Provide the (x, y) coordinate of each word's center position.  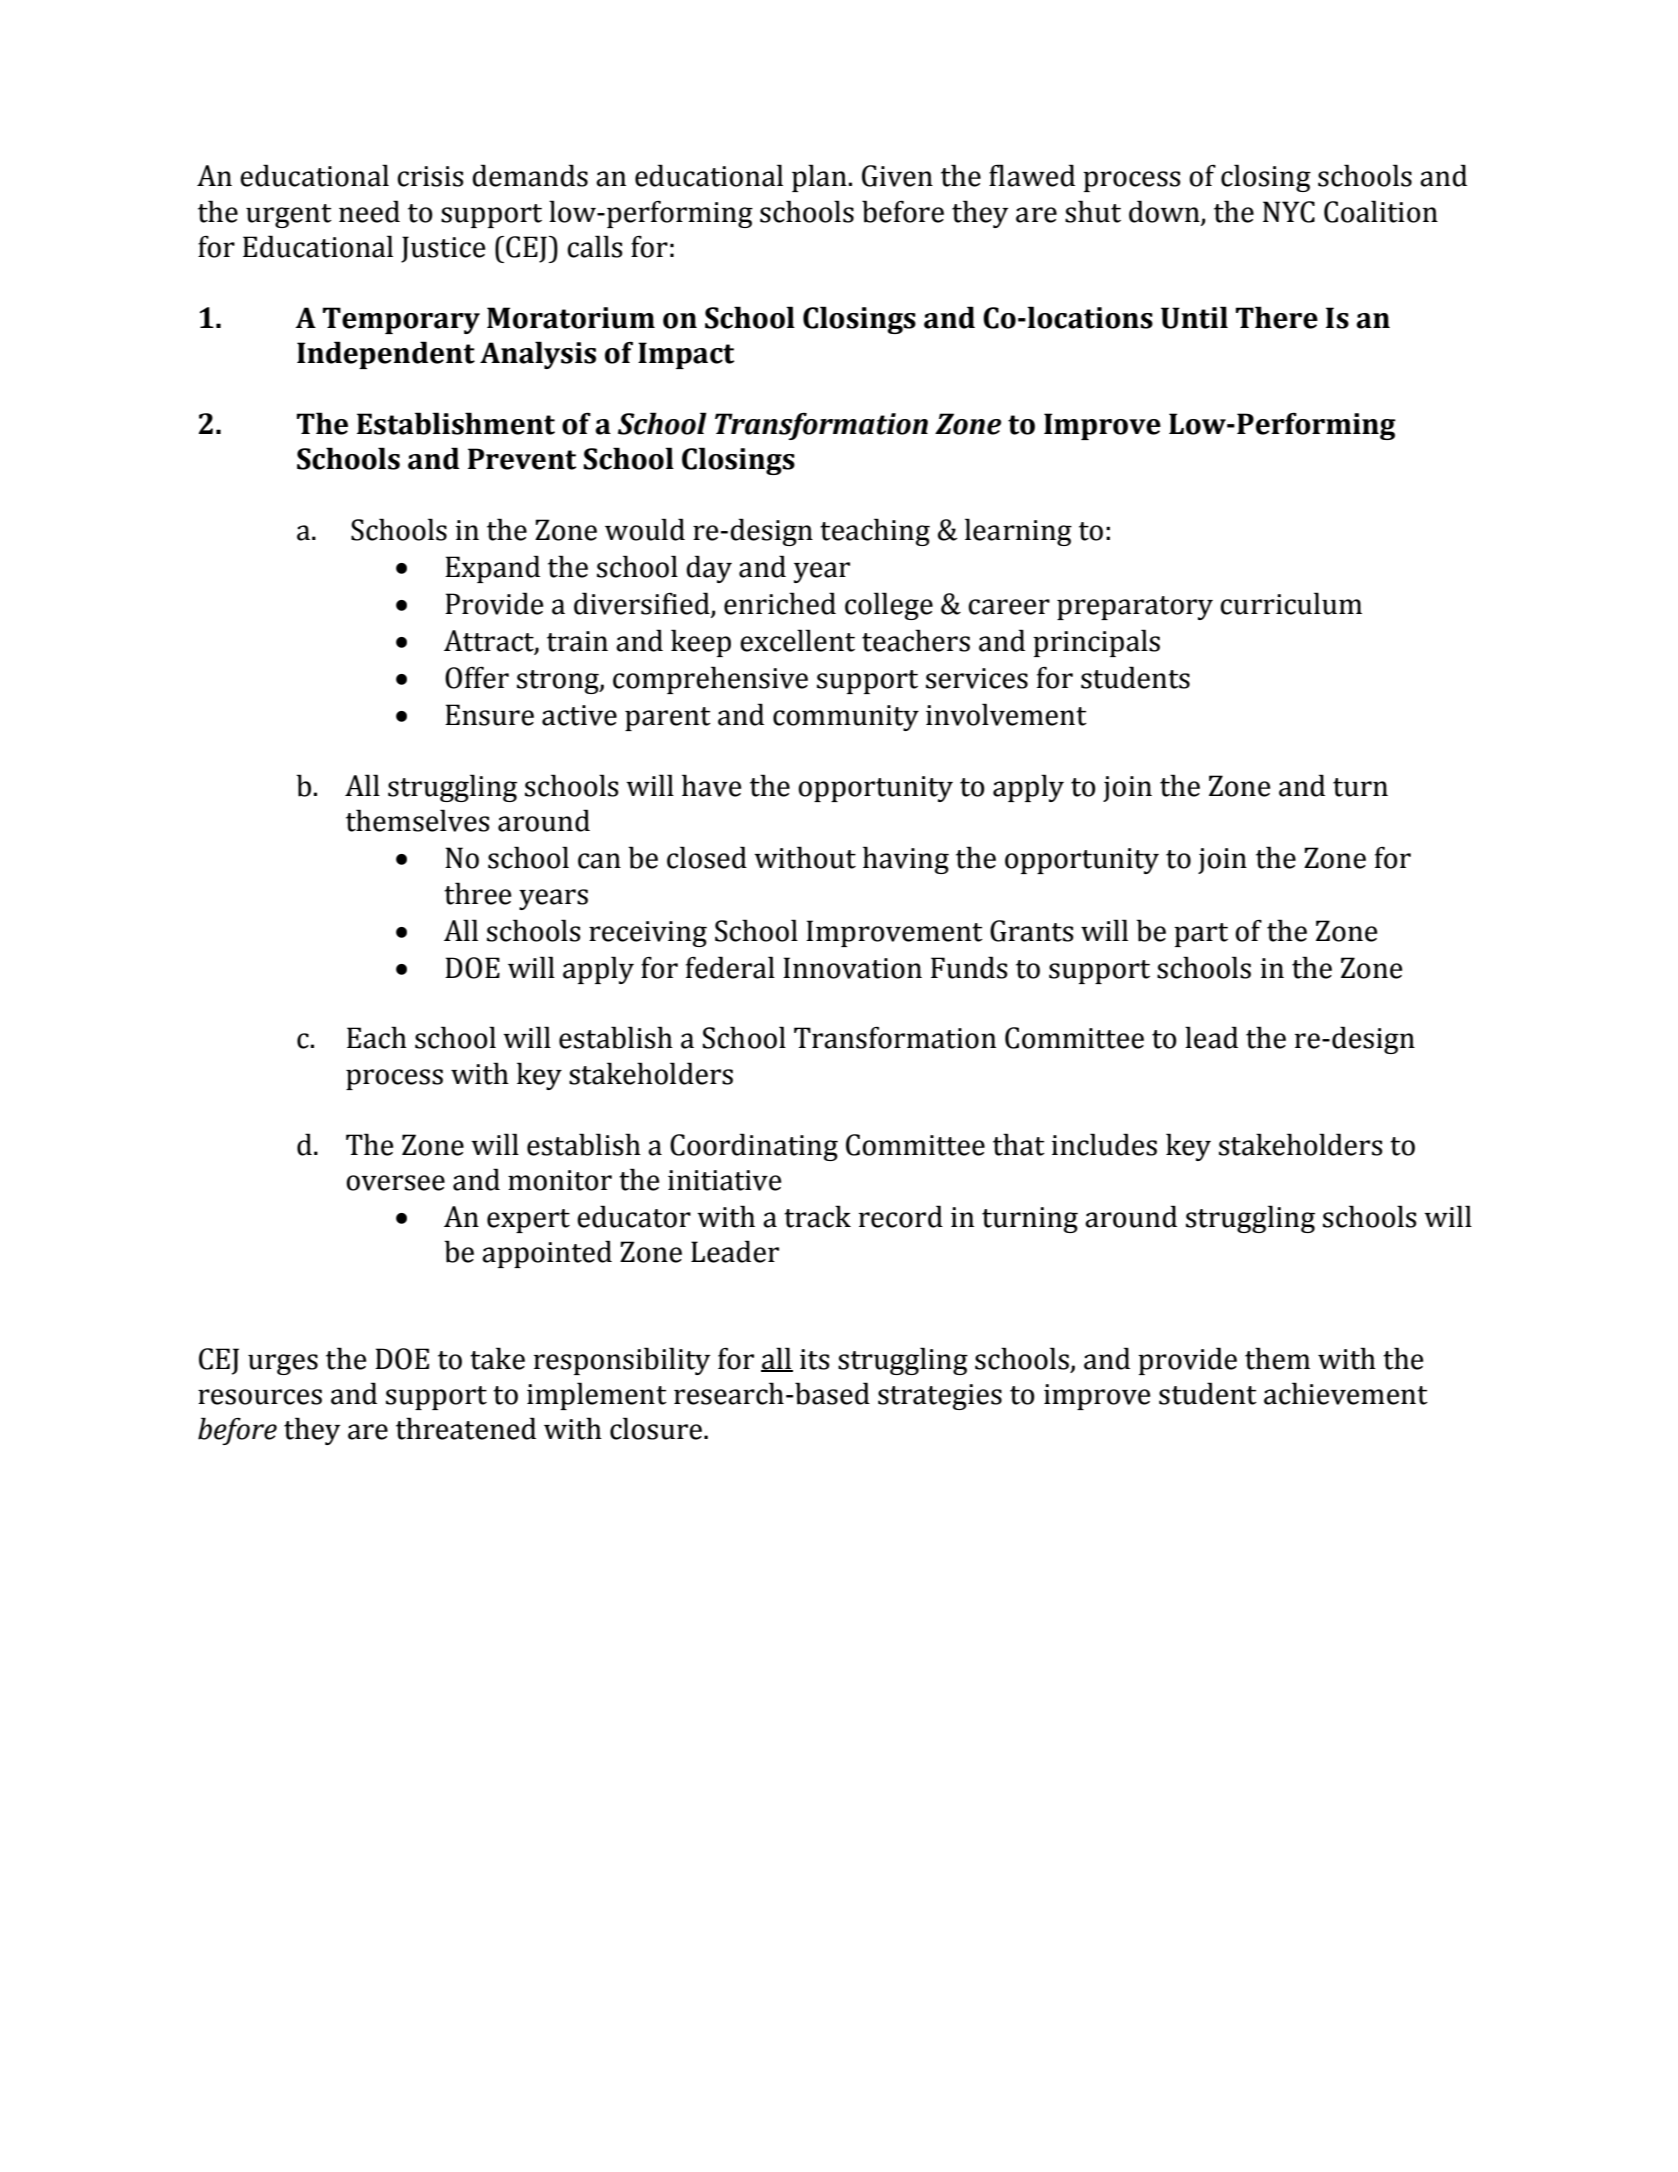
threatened (466, 1428)
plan (819, 178)
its (815, 1359)
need (369, 211)
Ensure (489, 715)
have (711, 785)
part (1201, 935)
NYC (1289, 212)
